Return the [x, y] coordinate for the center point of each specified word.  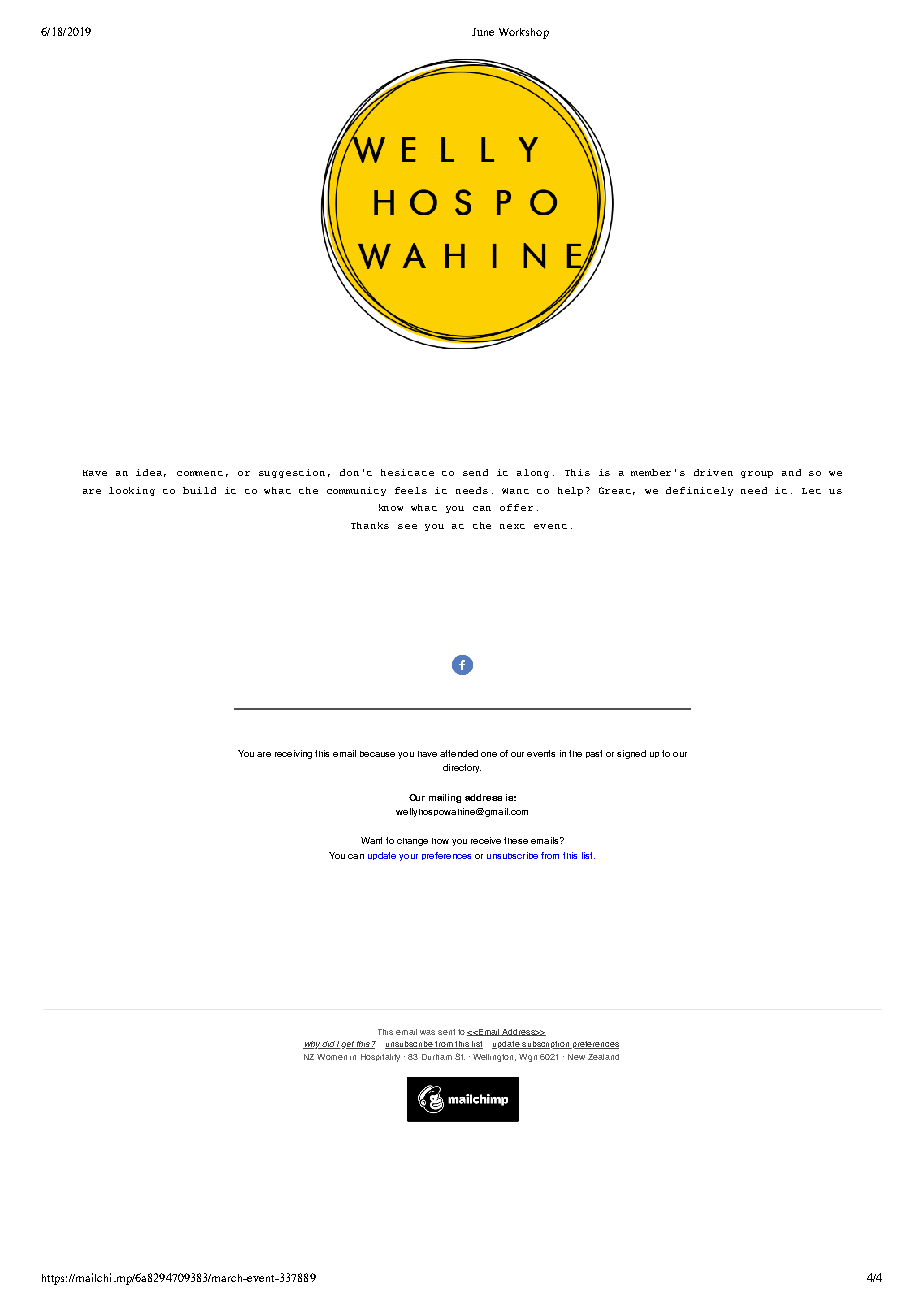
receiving [293, 754]
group [757, 474]
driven [713, 472]
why [312, 1045]
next [512, 526]
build [199, 490]
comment [200, 473]
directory [462, 768]
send [475, 472]
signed [631, 754]
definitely [699, 491]
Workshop [524, 33]
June [483, 32]
